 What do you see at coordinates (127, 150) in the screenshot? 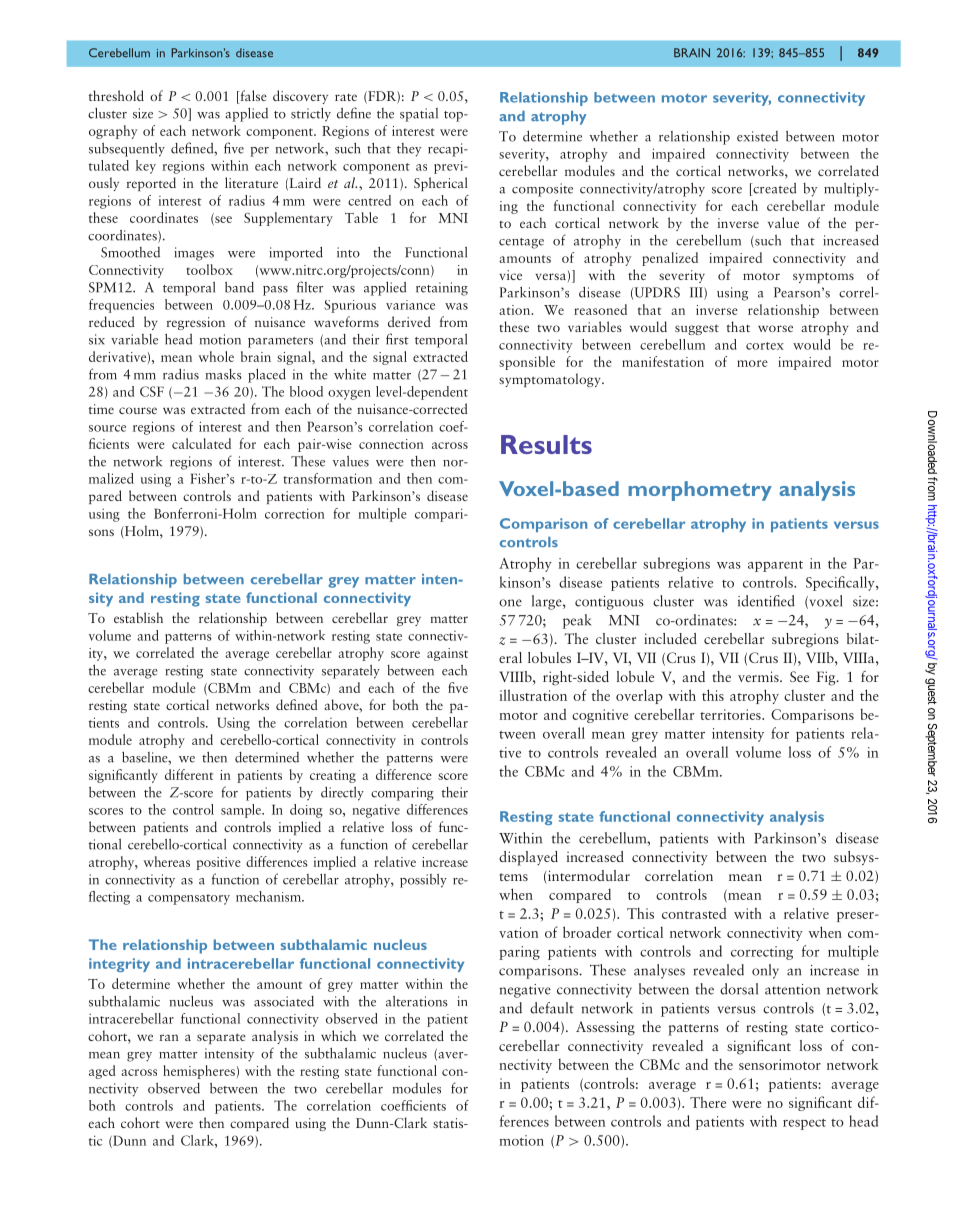
I see `subsequently` at bounding box center [127, 150].
